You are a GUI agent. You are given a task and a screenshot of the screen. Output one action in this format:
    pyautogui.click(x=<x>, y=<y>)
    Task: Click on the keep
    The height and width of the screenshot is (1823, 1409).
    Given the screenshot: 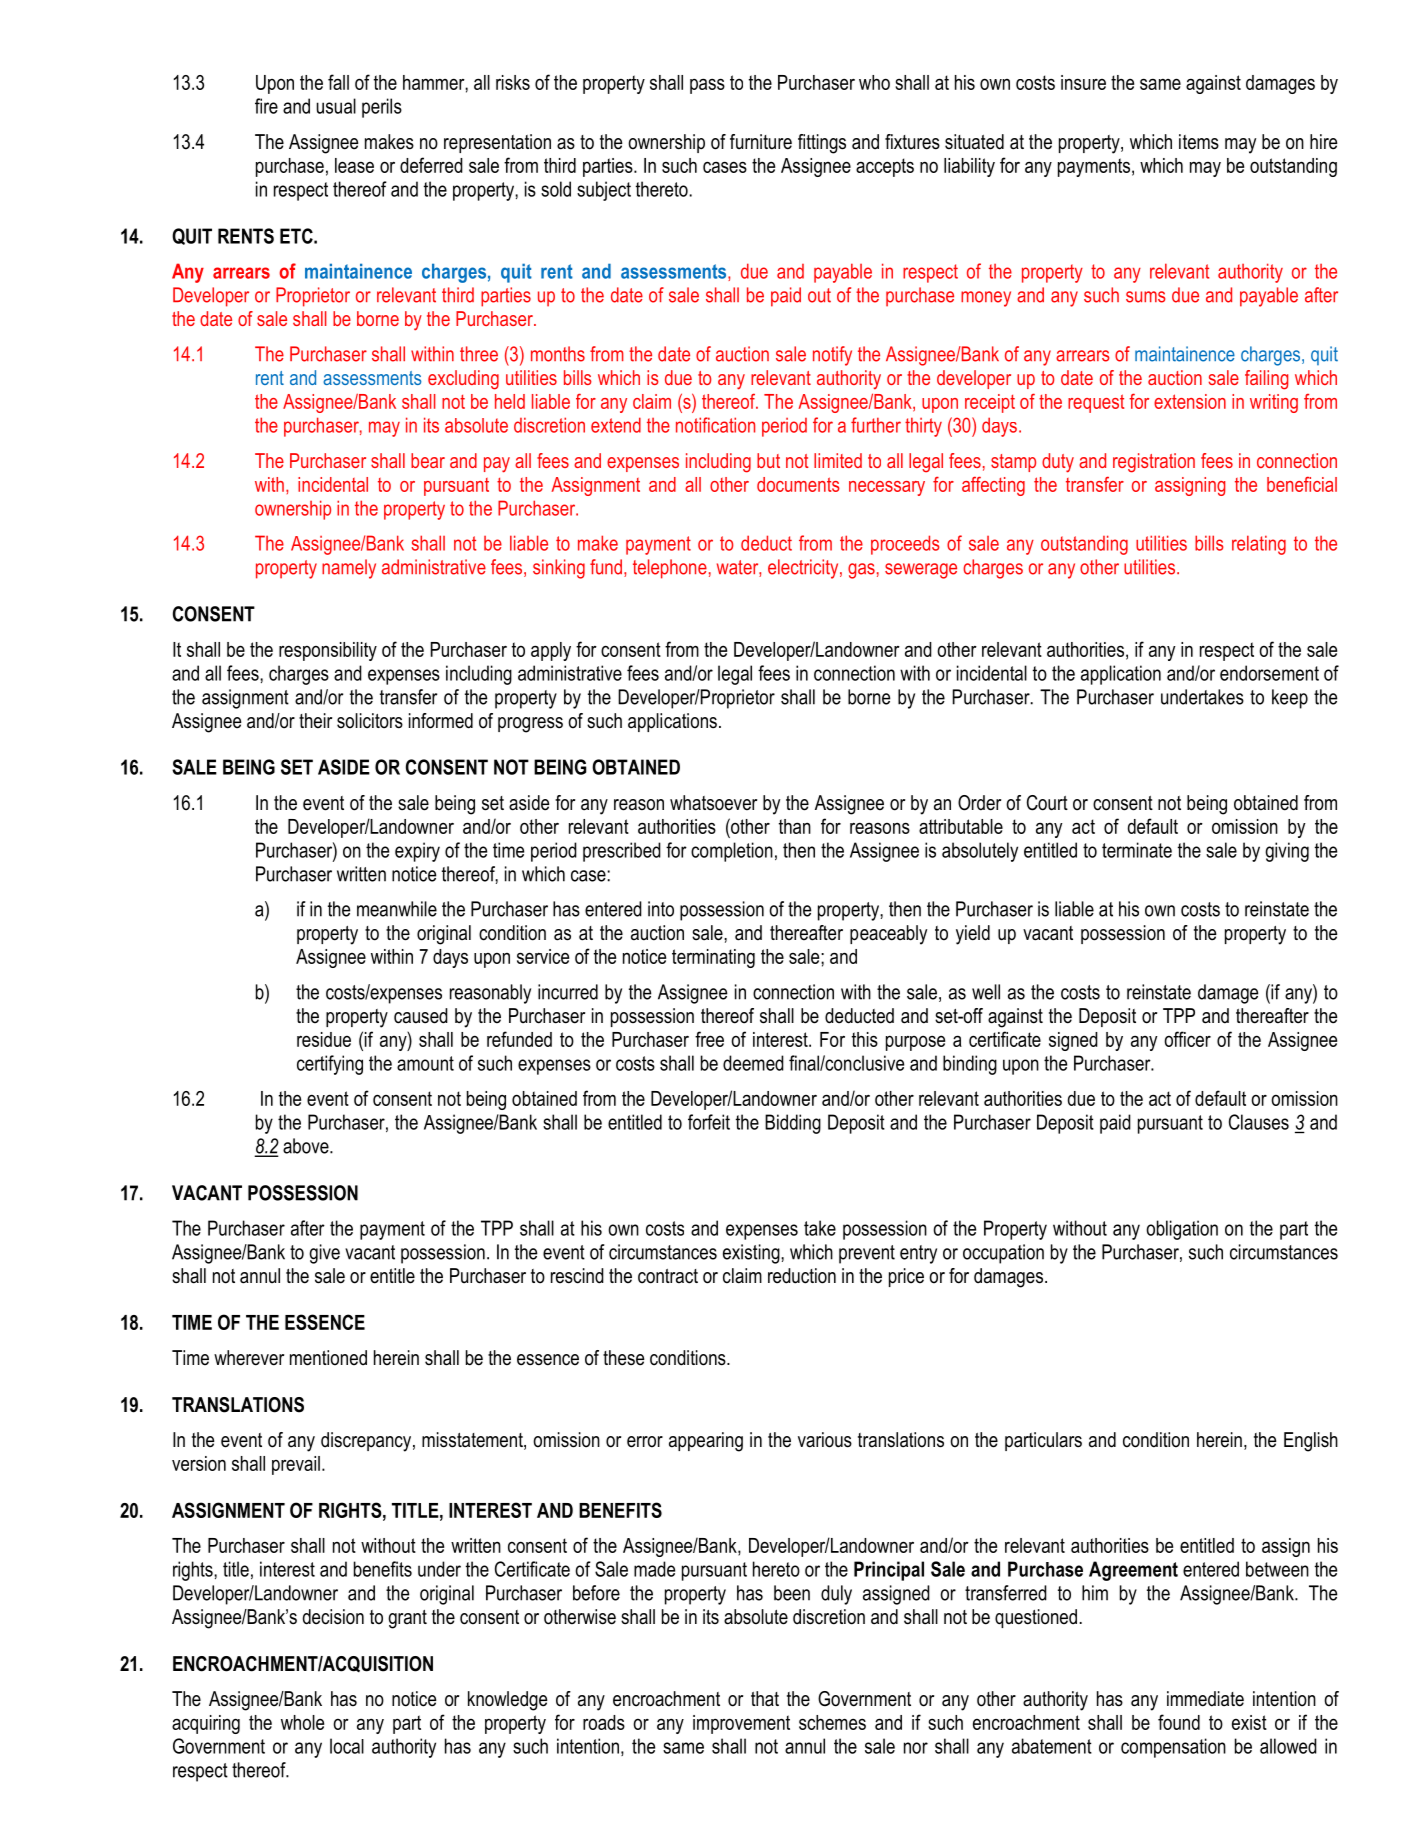 What is the action you would take?
    pyautogui.click(x=1290, y=699)
